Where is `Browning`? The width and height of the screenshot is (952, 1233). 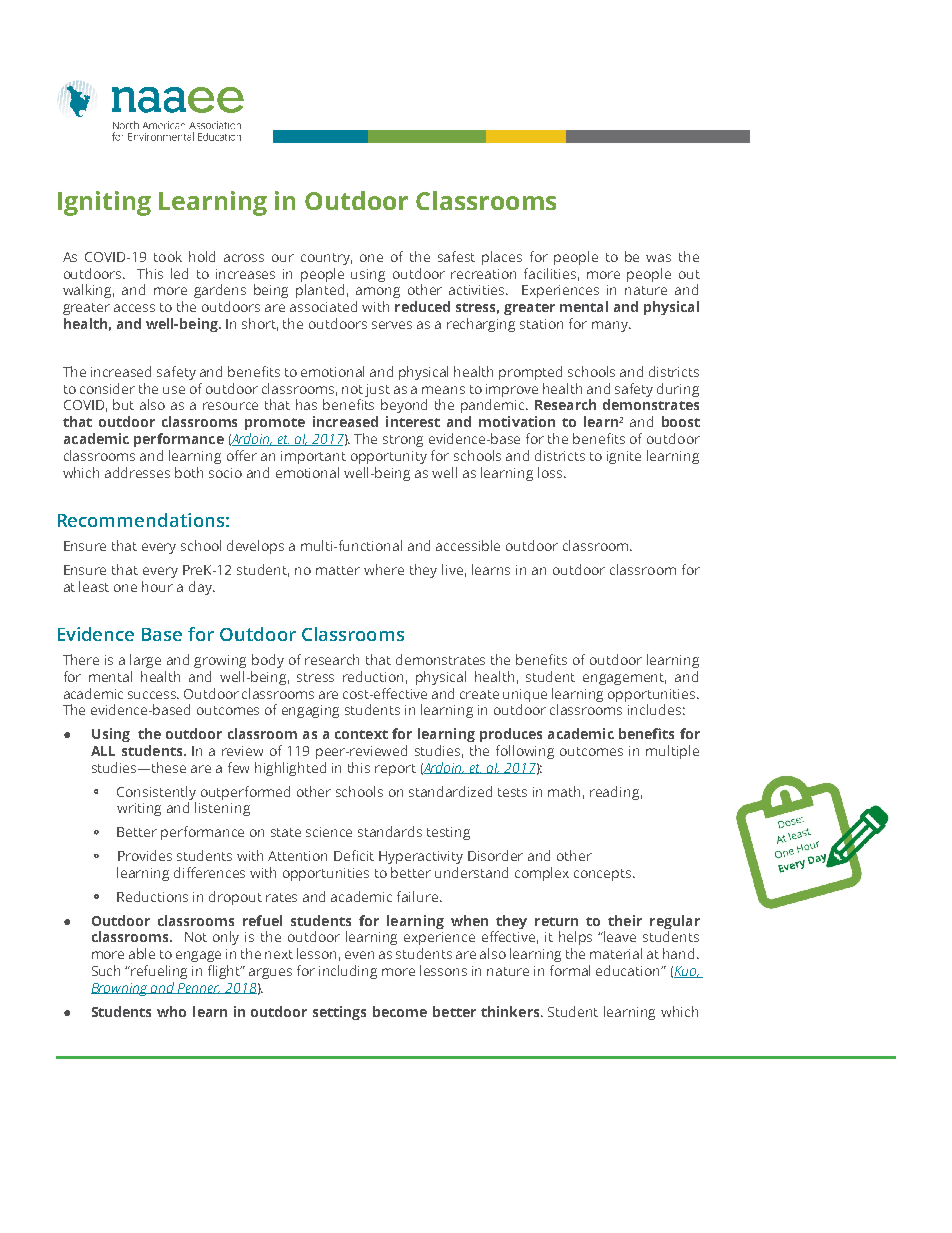 Browning is located at coordinates (120, 989).
